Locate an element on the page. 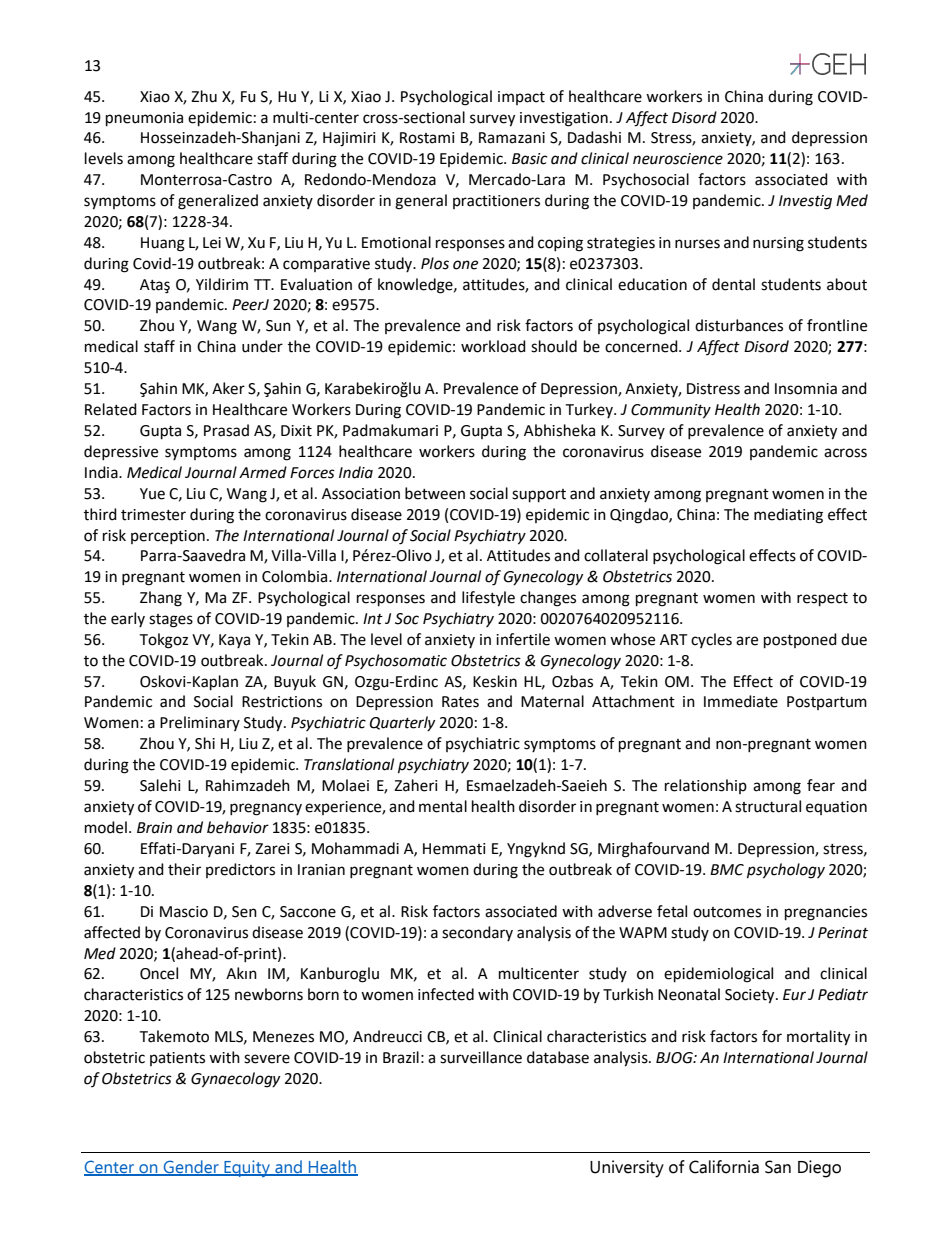  secondary is located at coordinates (477, 933).
